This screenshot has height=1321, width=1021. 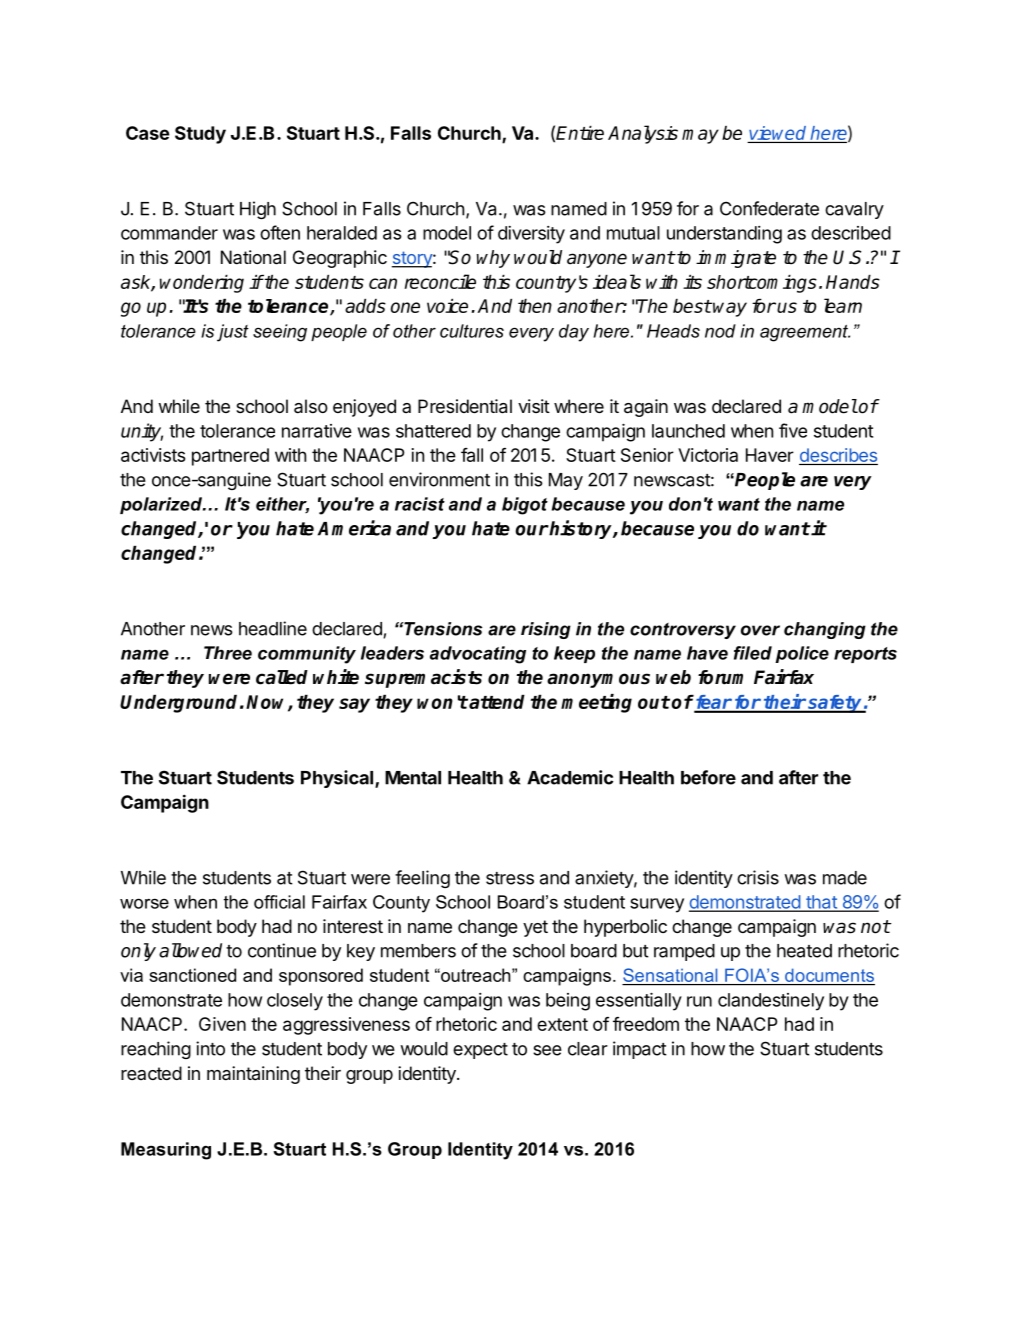 What do you see at coordinates (580, 133) in the screenshot?
I see `Entire` at bounding box center [580, 133].
